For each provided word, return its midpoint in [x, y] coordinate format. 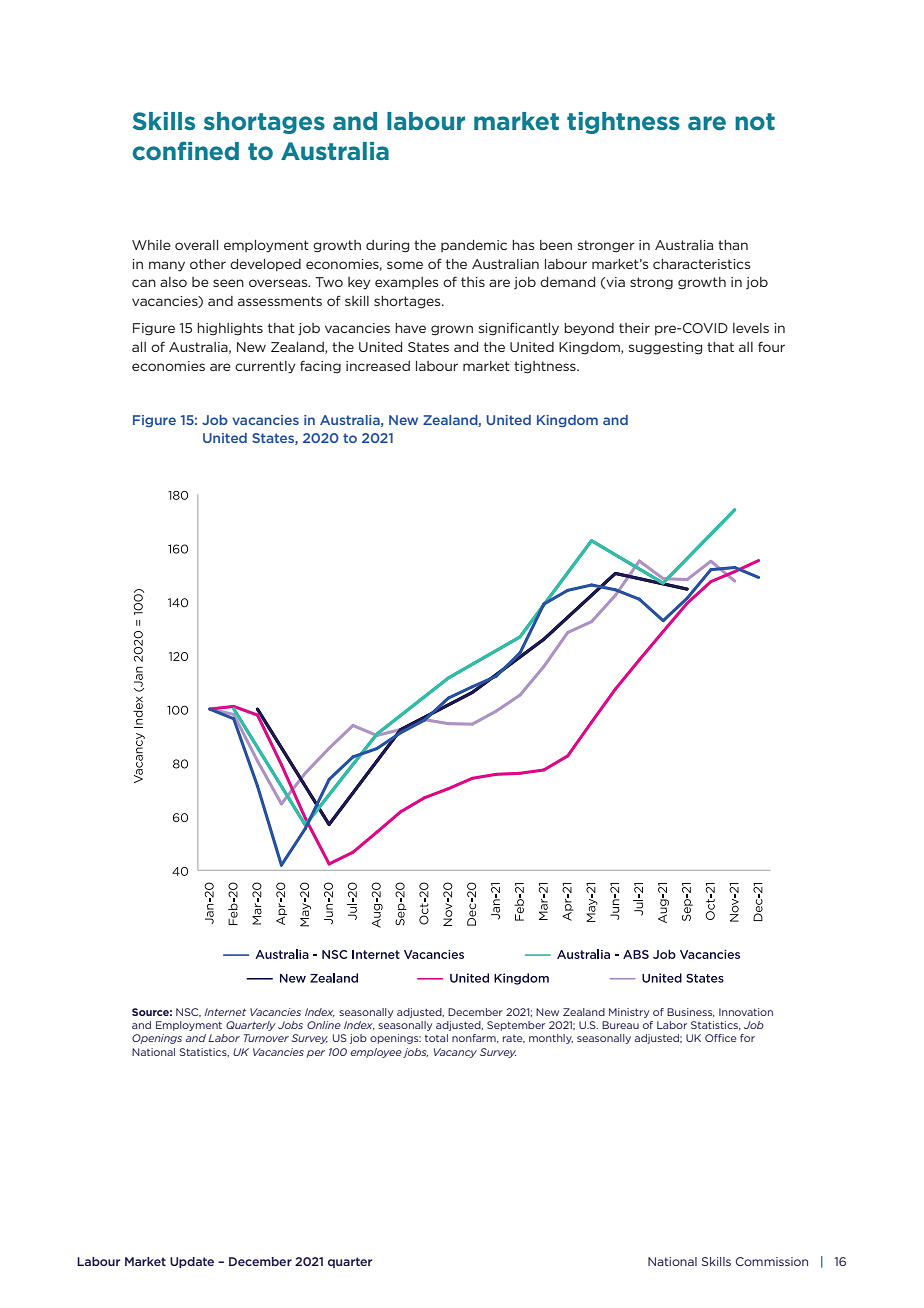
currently [265, 367]
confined [185, 150]
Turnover [266, 1038]
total [436, 1038]
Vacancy [455, 1053]
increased [378, 366]
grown [452, 330]
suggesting [665, 348]
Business [691, 1012]
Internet [225, 1012]
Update [192, 1262]
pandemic [474, 246]
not [755, 121]
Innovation [746, 1012]
